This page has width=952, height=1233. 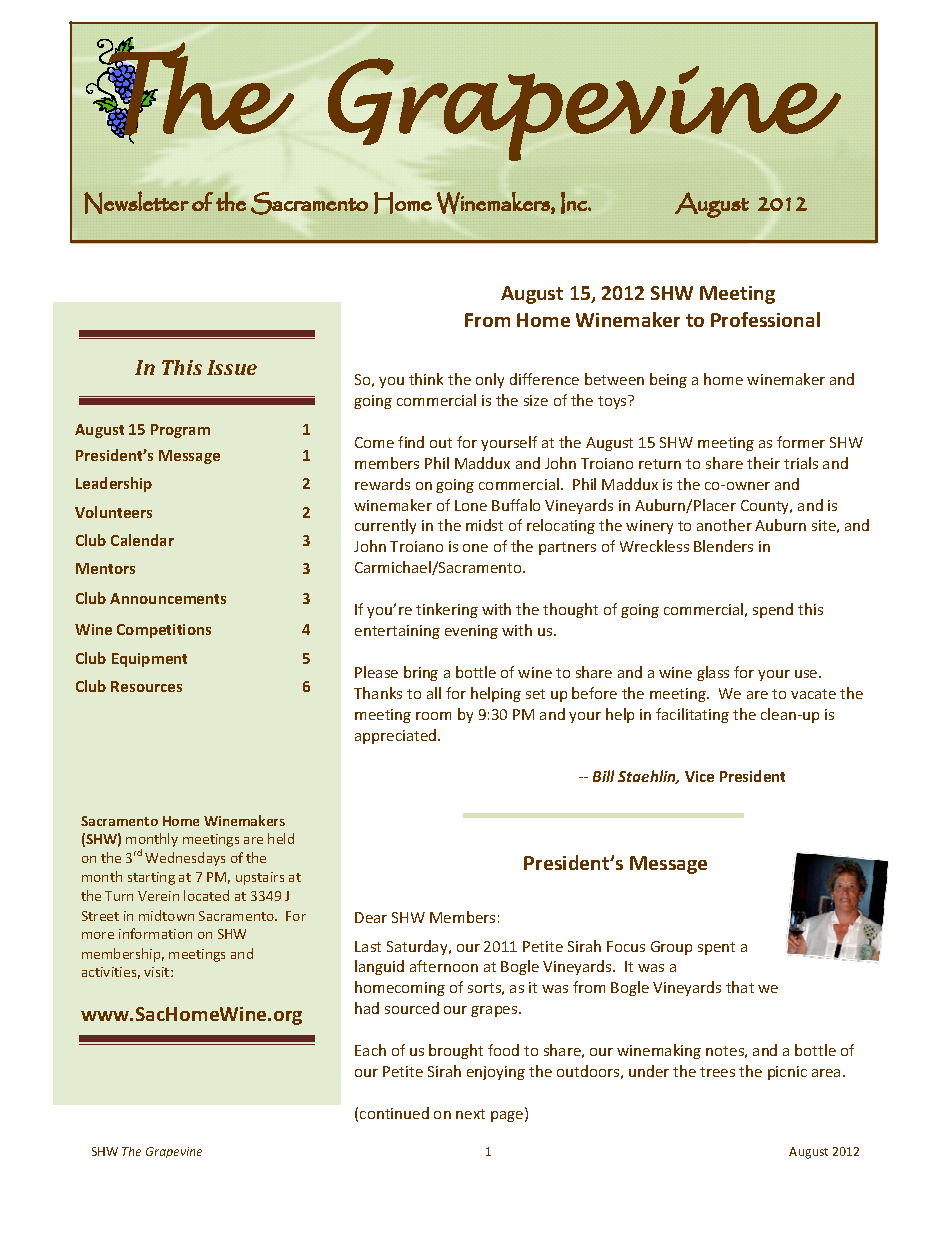 What do you see at coordinates (158, 972) in the page?
I see `visit` at bounding box center [158, 972].
